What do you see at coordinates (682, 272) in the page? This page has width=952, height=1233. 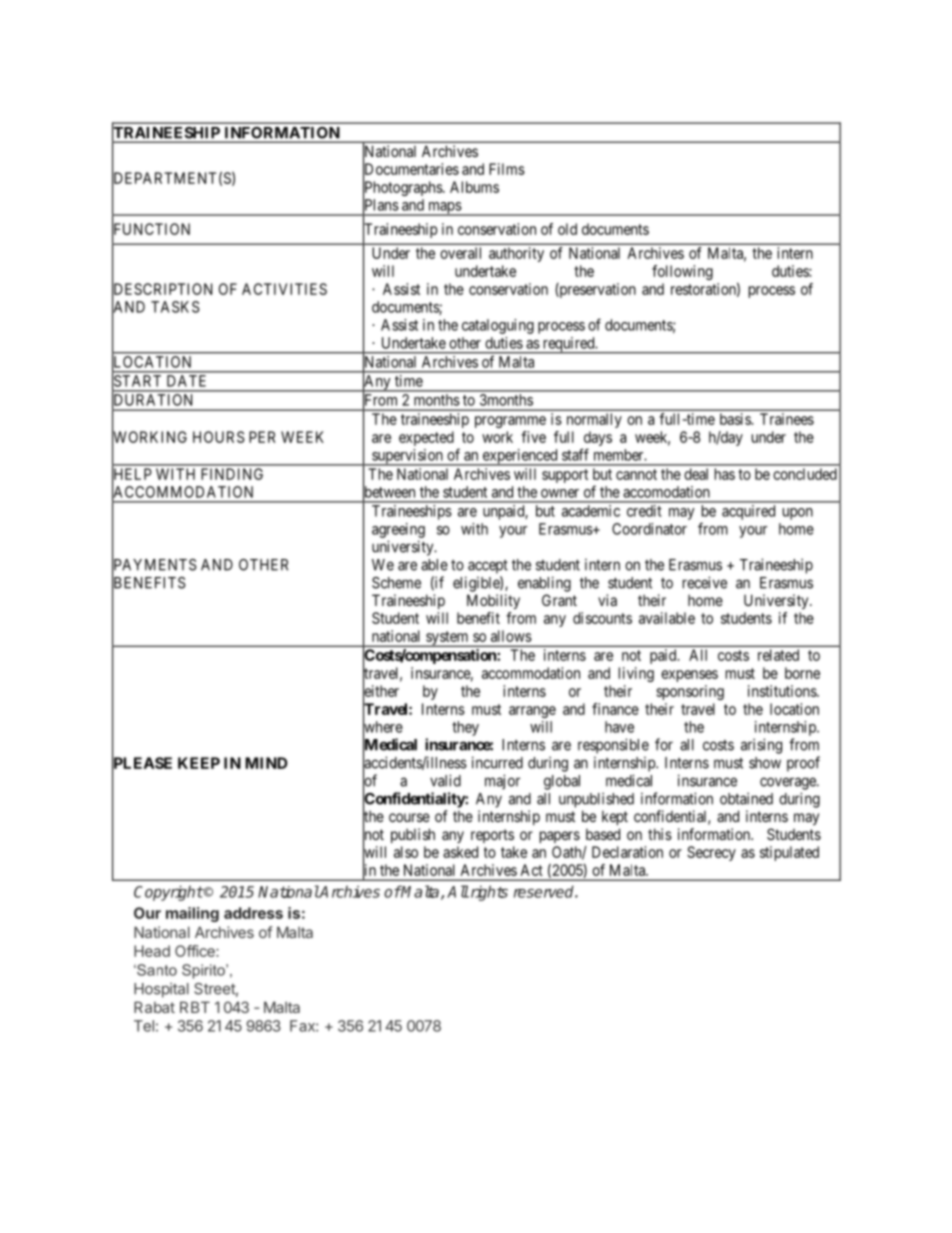 I see `following` at bounding box center [682, 272].
